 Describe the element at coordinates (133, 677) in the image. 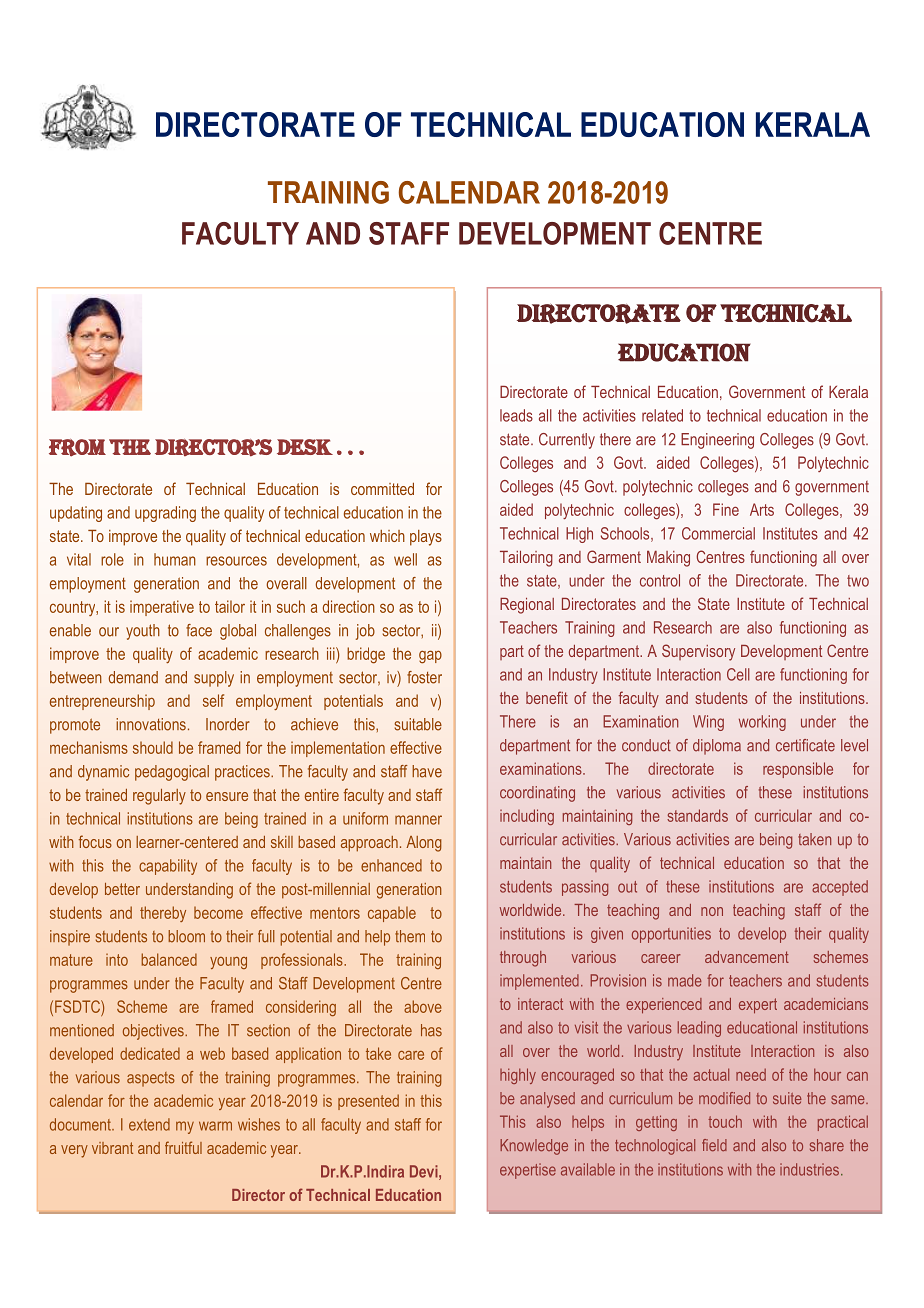

I see `demand` at that location.
